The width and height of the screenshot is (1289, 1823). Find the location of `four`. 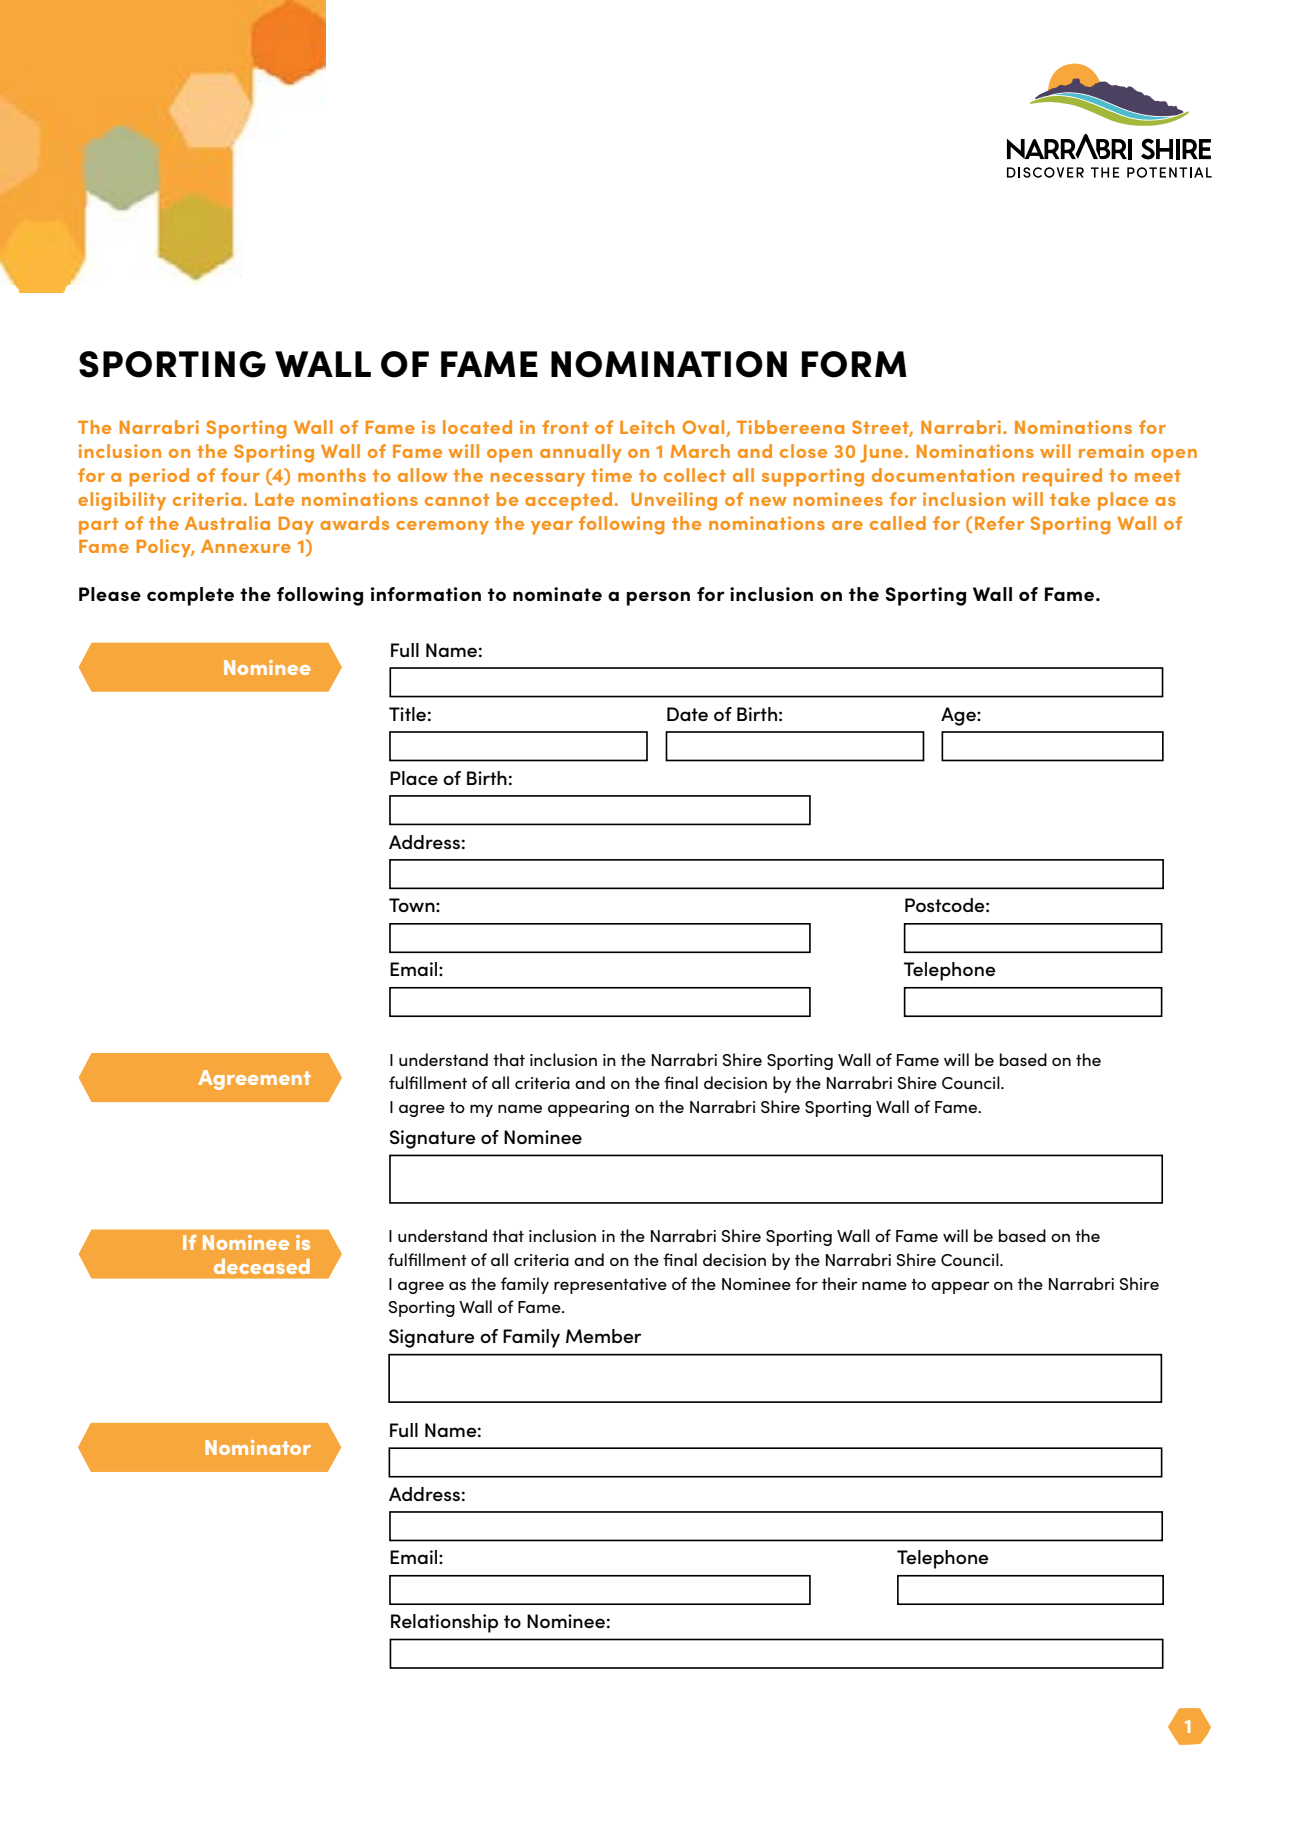

four is located at coordinates (240, 475).
